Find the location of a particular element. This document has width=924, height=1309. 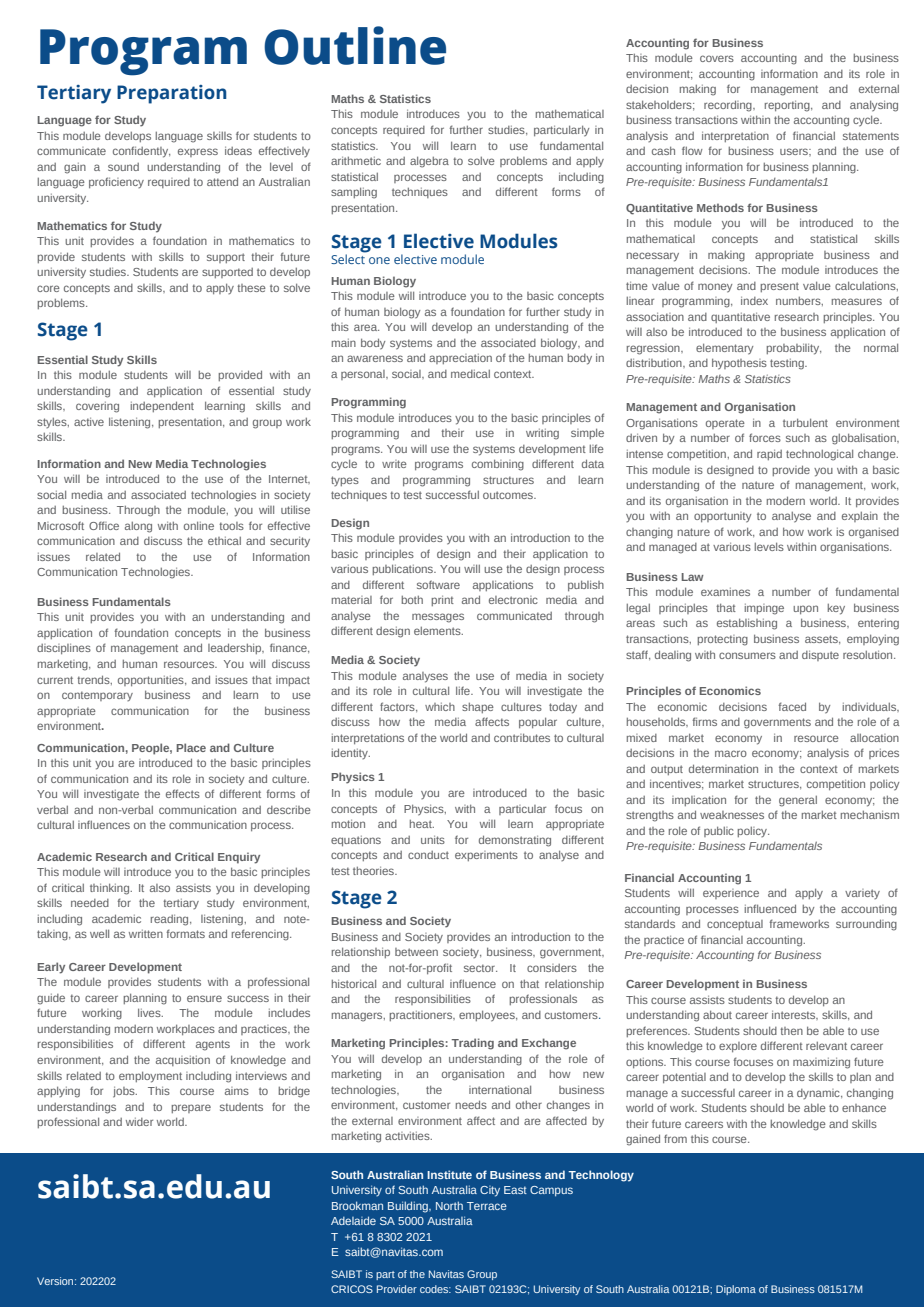

sector is located at coordinates (480, 968).
